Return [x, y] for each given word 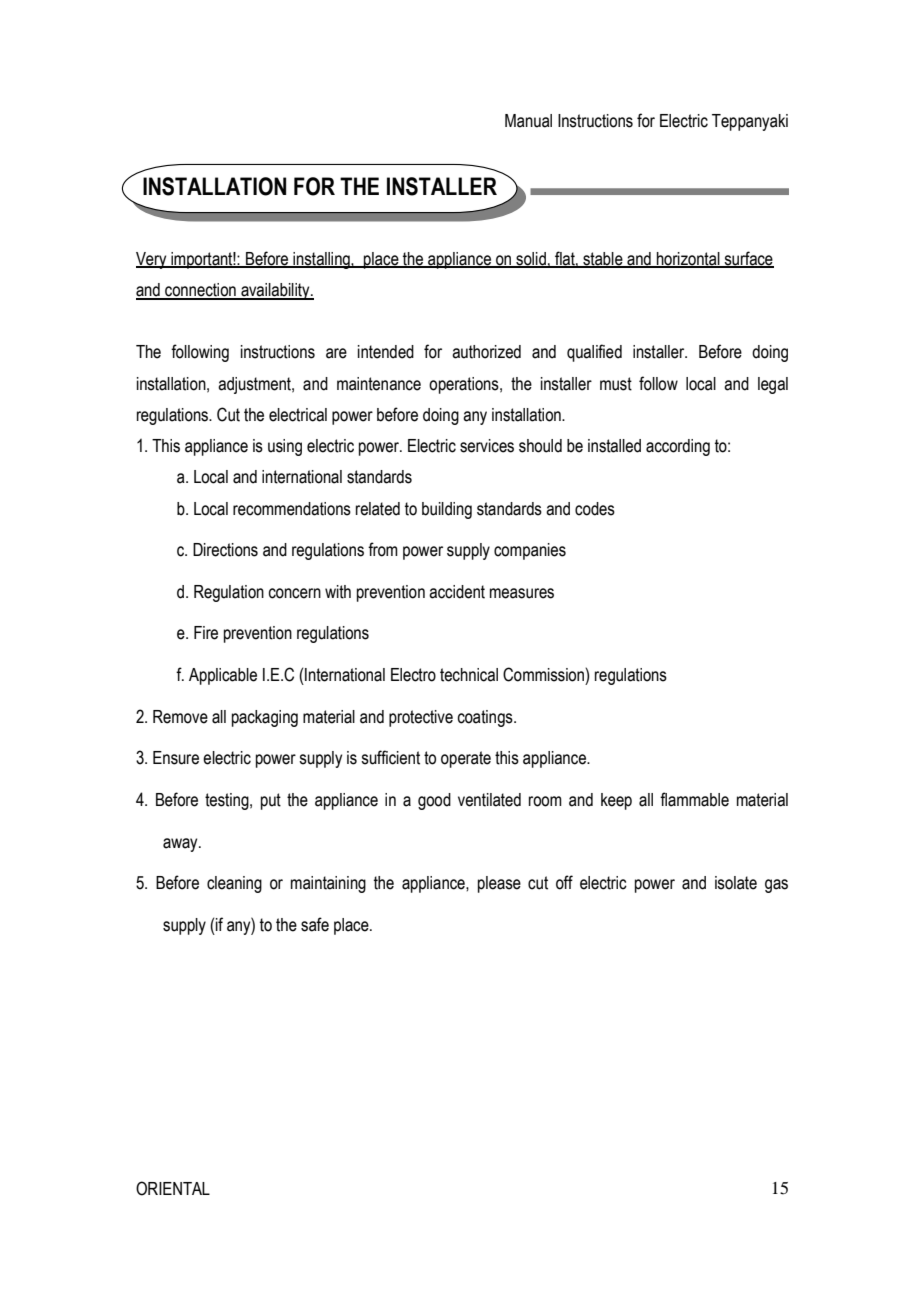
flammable [694, 799]
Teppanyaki [750, 122]
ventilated [489, 800]
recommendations [292, 509]
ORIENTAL [173, 1188]
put [271, 801]
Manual [528, 121]
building [447, 510]
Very [152, 260]
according [678, 447]
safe [315, 924]
